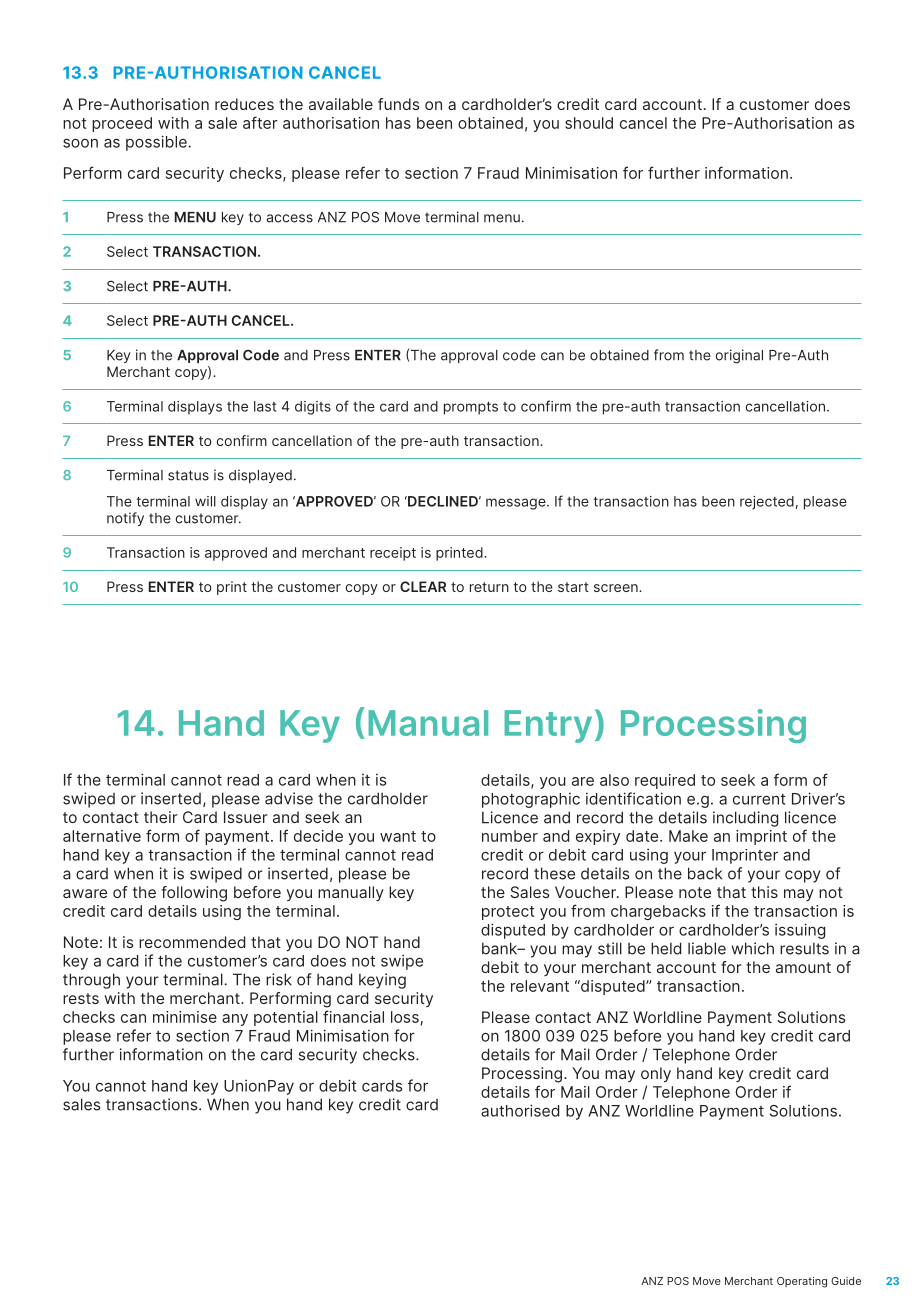 This document has width=924, height=1311. Describe the element at coordinates (665, 781) in the document. I see `required` at that location.
